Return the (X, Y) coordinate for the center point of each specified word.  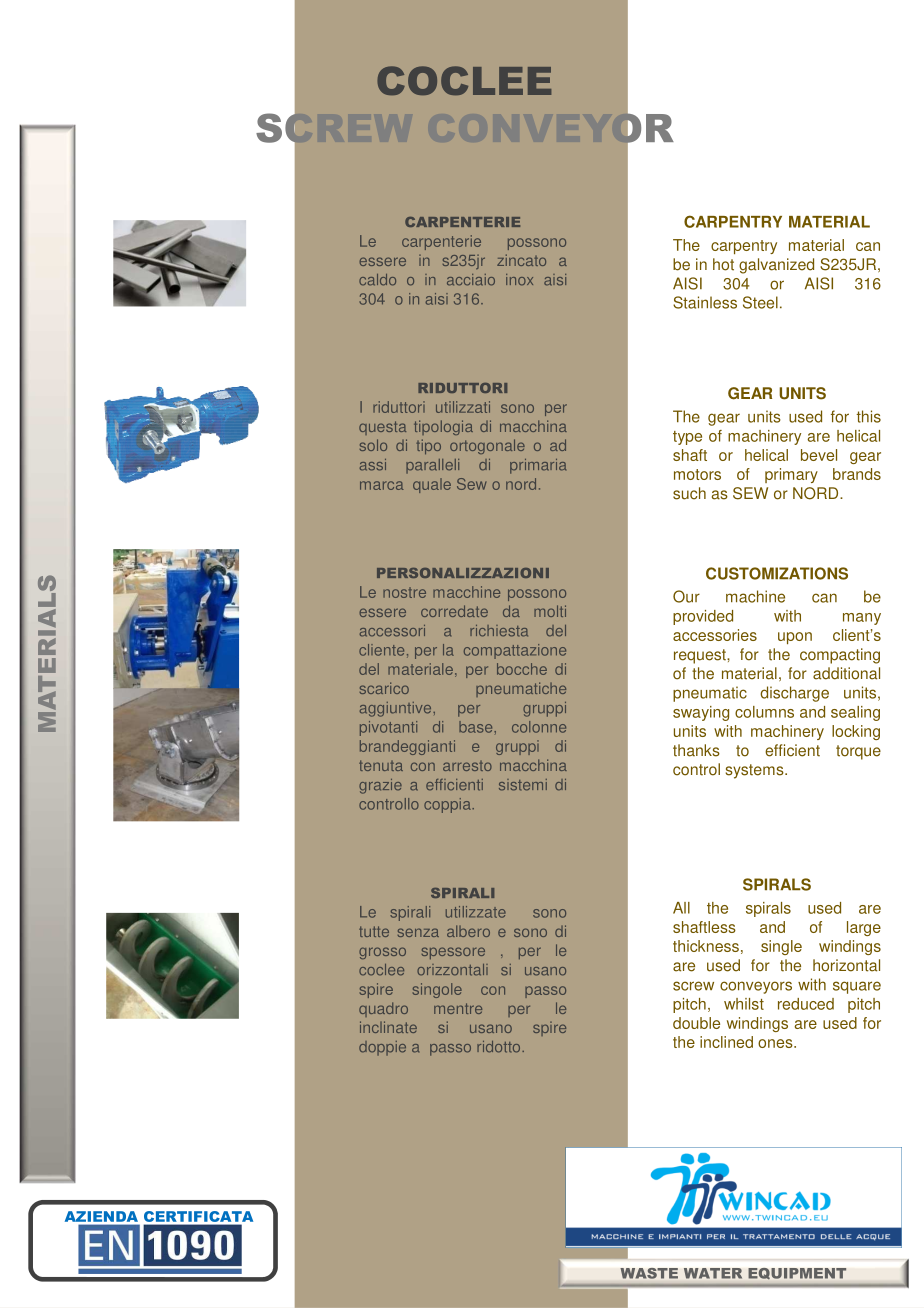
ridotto (500, 1047)
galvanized (776, 266)
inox (519, 280)
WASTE (649, 1273)
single (781, 947)
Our (686, 596)
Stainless (705, 302)
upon (795, 638)
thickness (706, 946)
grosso (382, 953)
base (477, 727)
